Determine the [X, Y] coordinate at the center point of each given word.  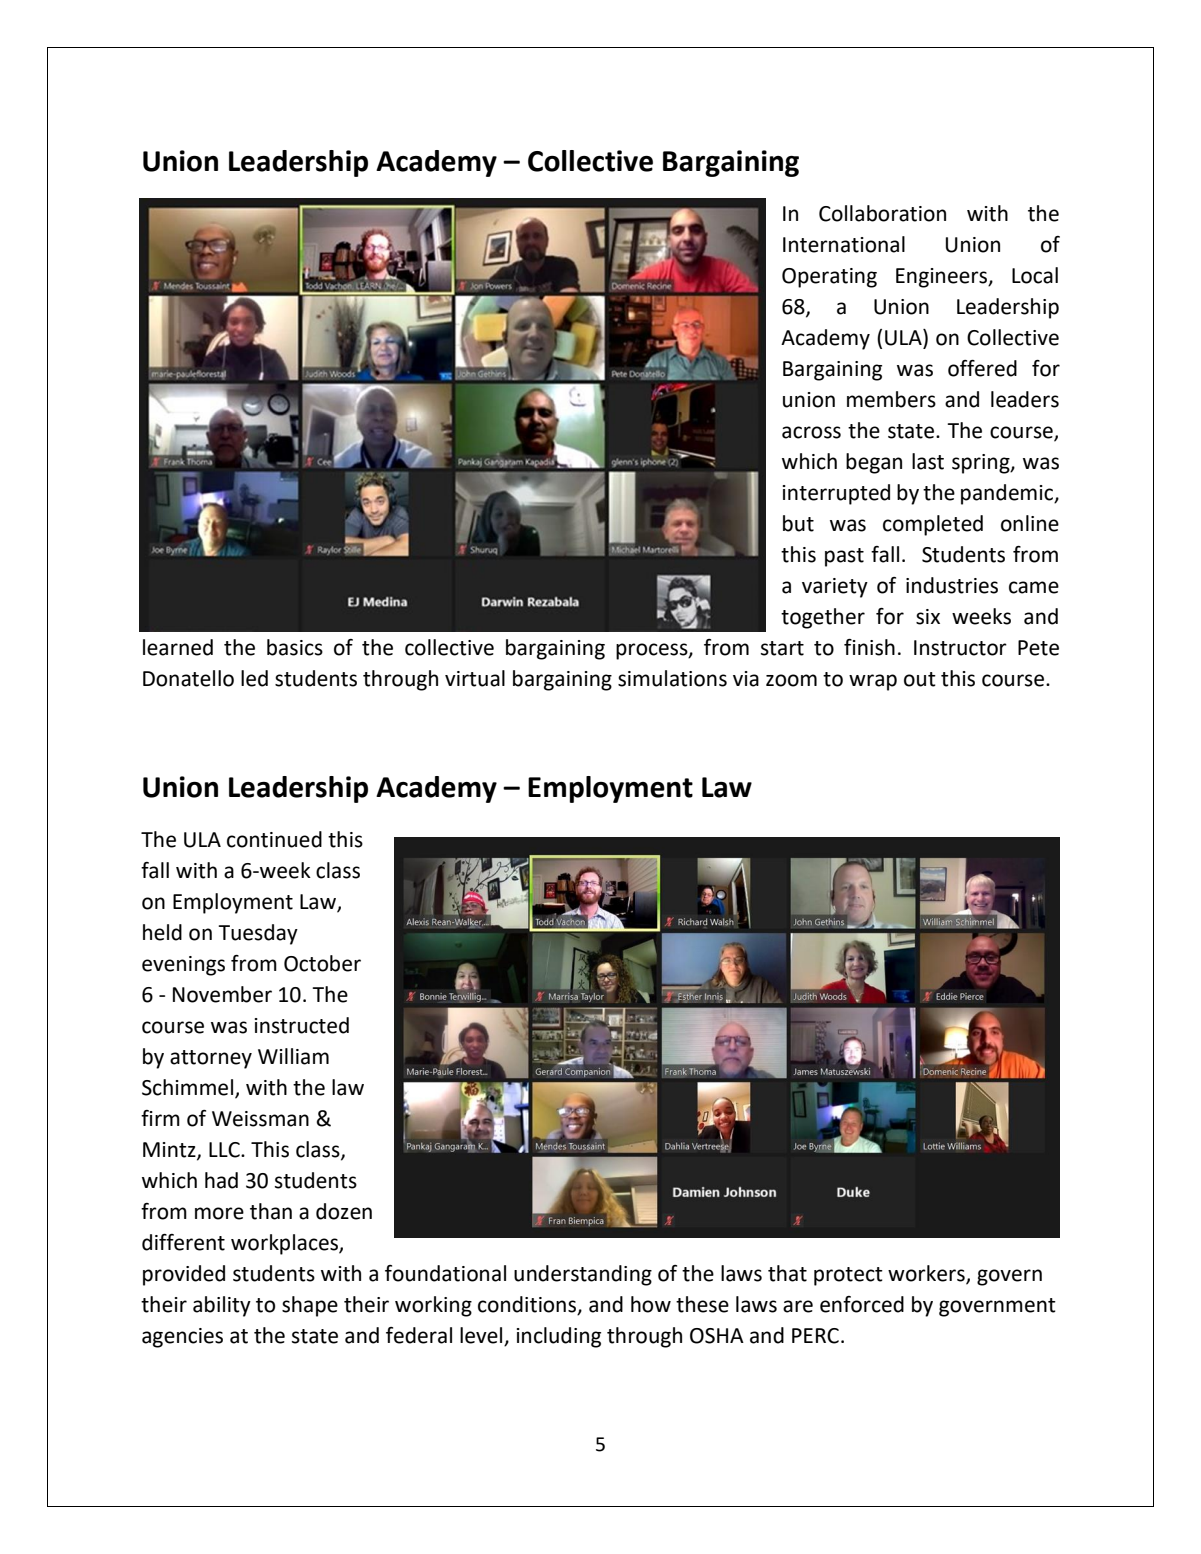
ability [222, 1306]
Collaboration [882, 213]
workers [927, 1274]
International [844, 244]
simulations [672, 678]
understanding [583, 1275]
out [920, 679]
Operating [829, 278]
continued [274, 839]
